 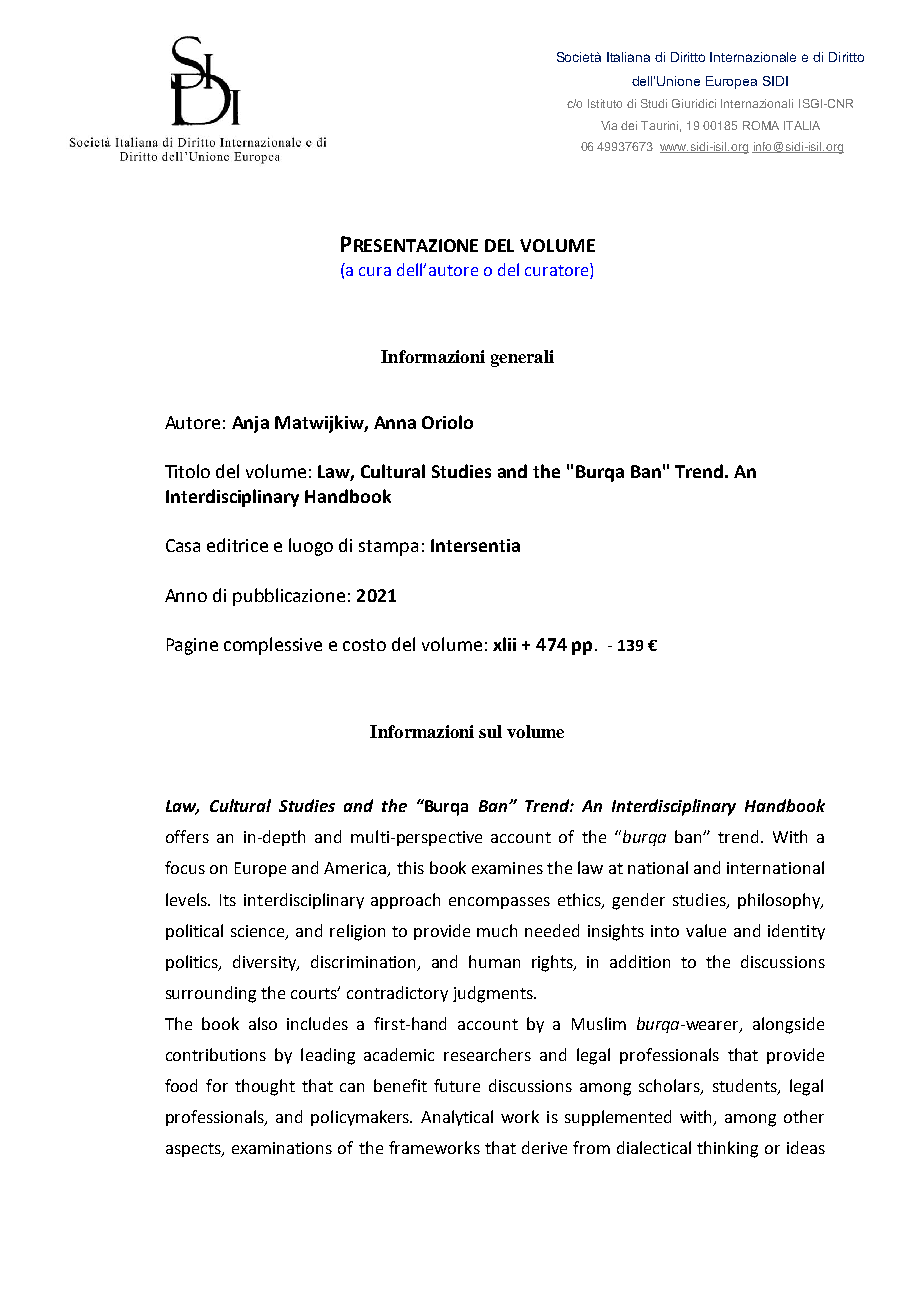 I want to click on ROMA, so click(x=761, y=125).
